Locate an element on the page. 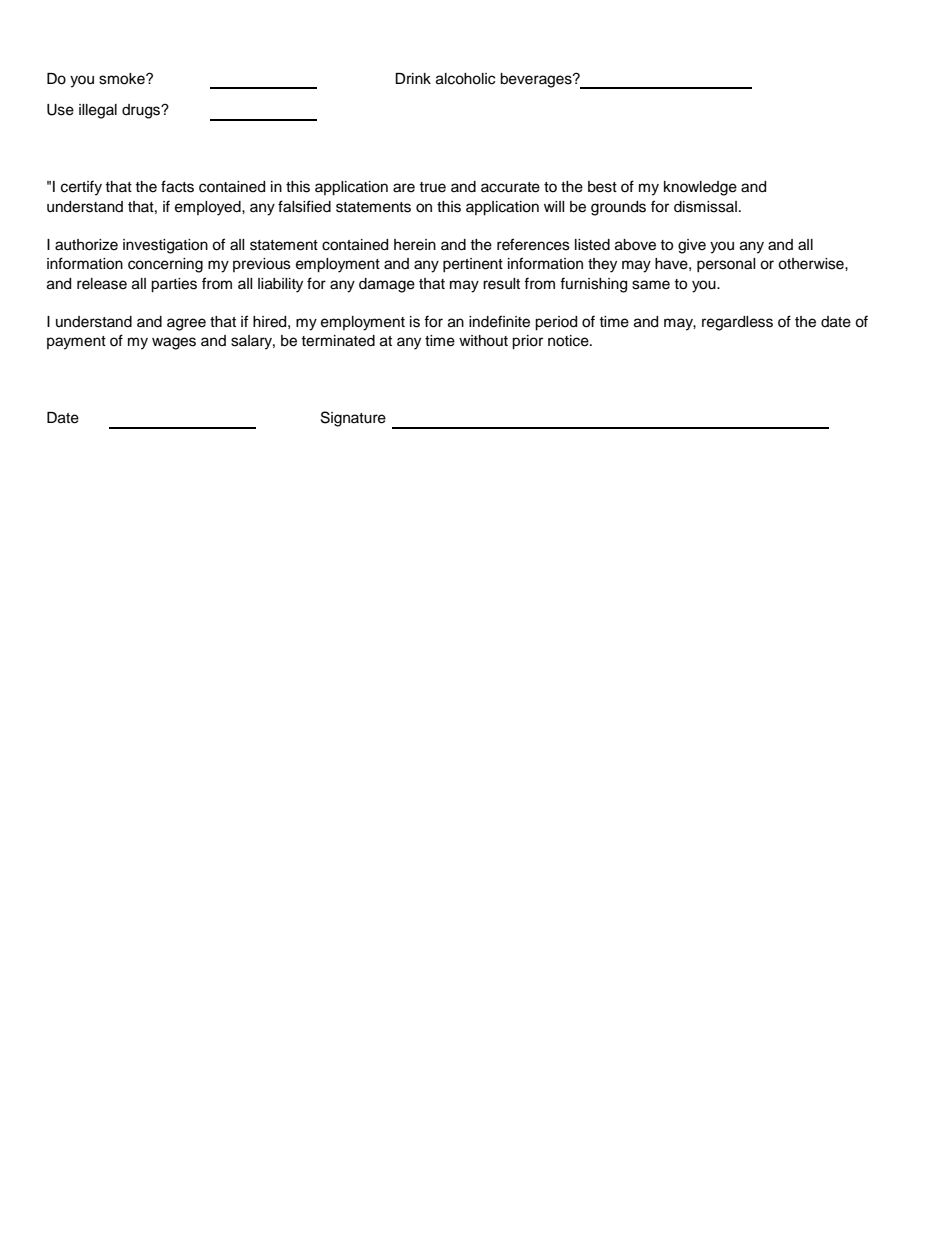  without is located at coordinates (483, 341).
